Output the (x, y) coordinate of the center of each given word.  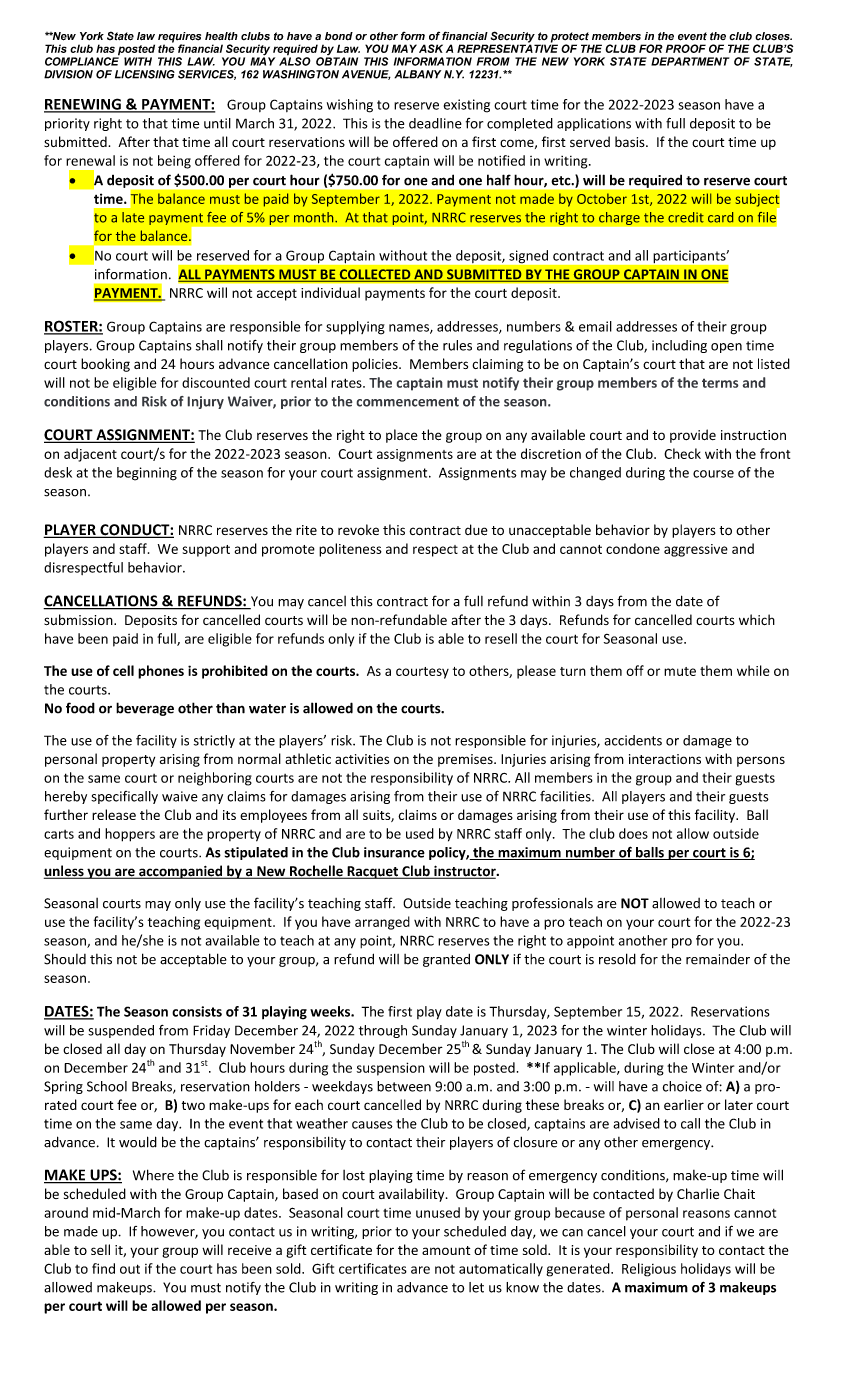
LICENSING (145, 74)
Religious (649, 1270)
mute (680, 671)
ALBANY (417, 74)
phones (161, 672)
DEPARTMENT (690, 61)
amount (446, 1250)
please (536, 672)
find (103, 1268)
